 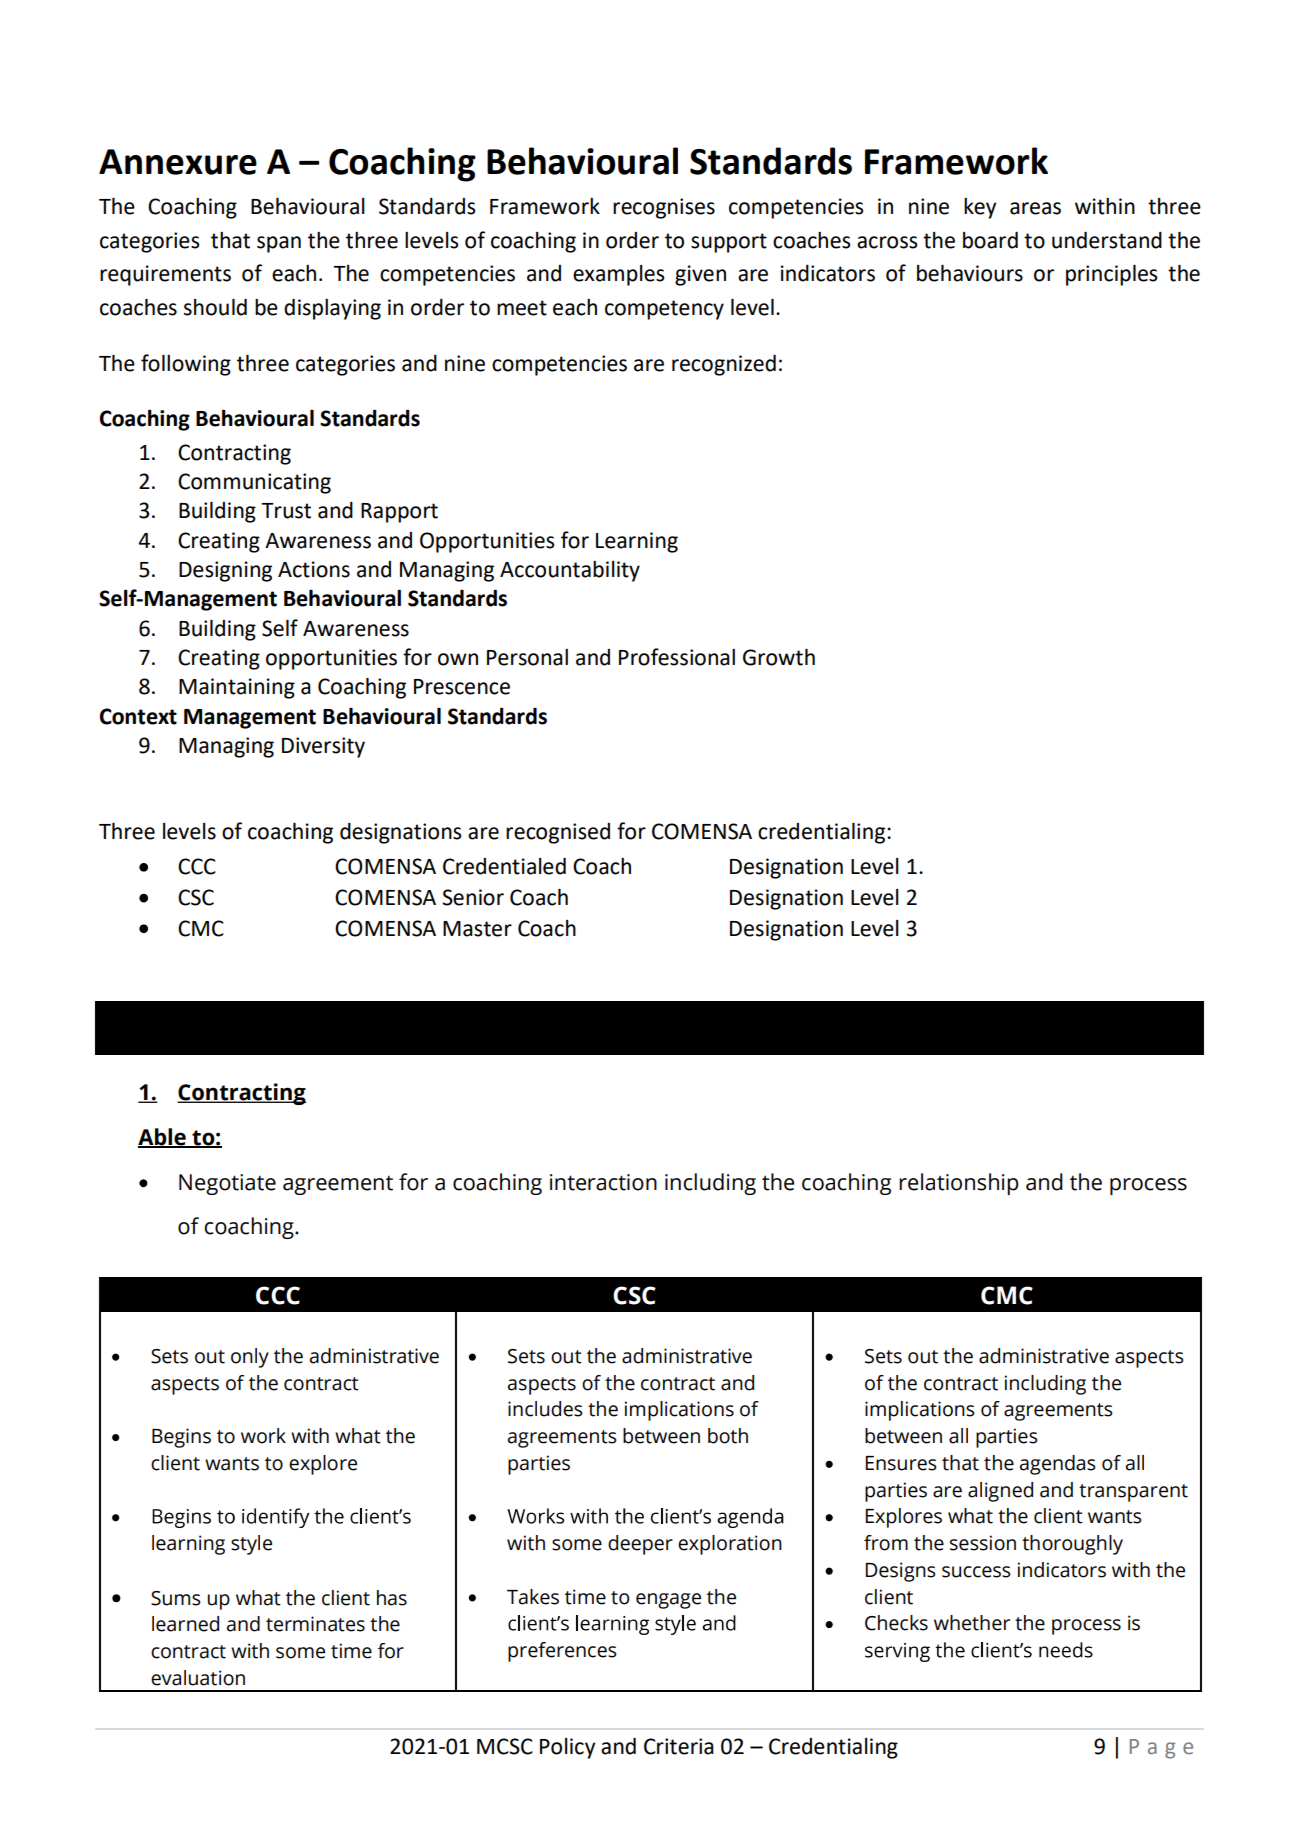 What do you see at coordinates (477, 929) in the image?
I see `Master` at bounding box center [477, 929].
